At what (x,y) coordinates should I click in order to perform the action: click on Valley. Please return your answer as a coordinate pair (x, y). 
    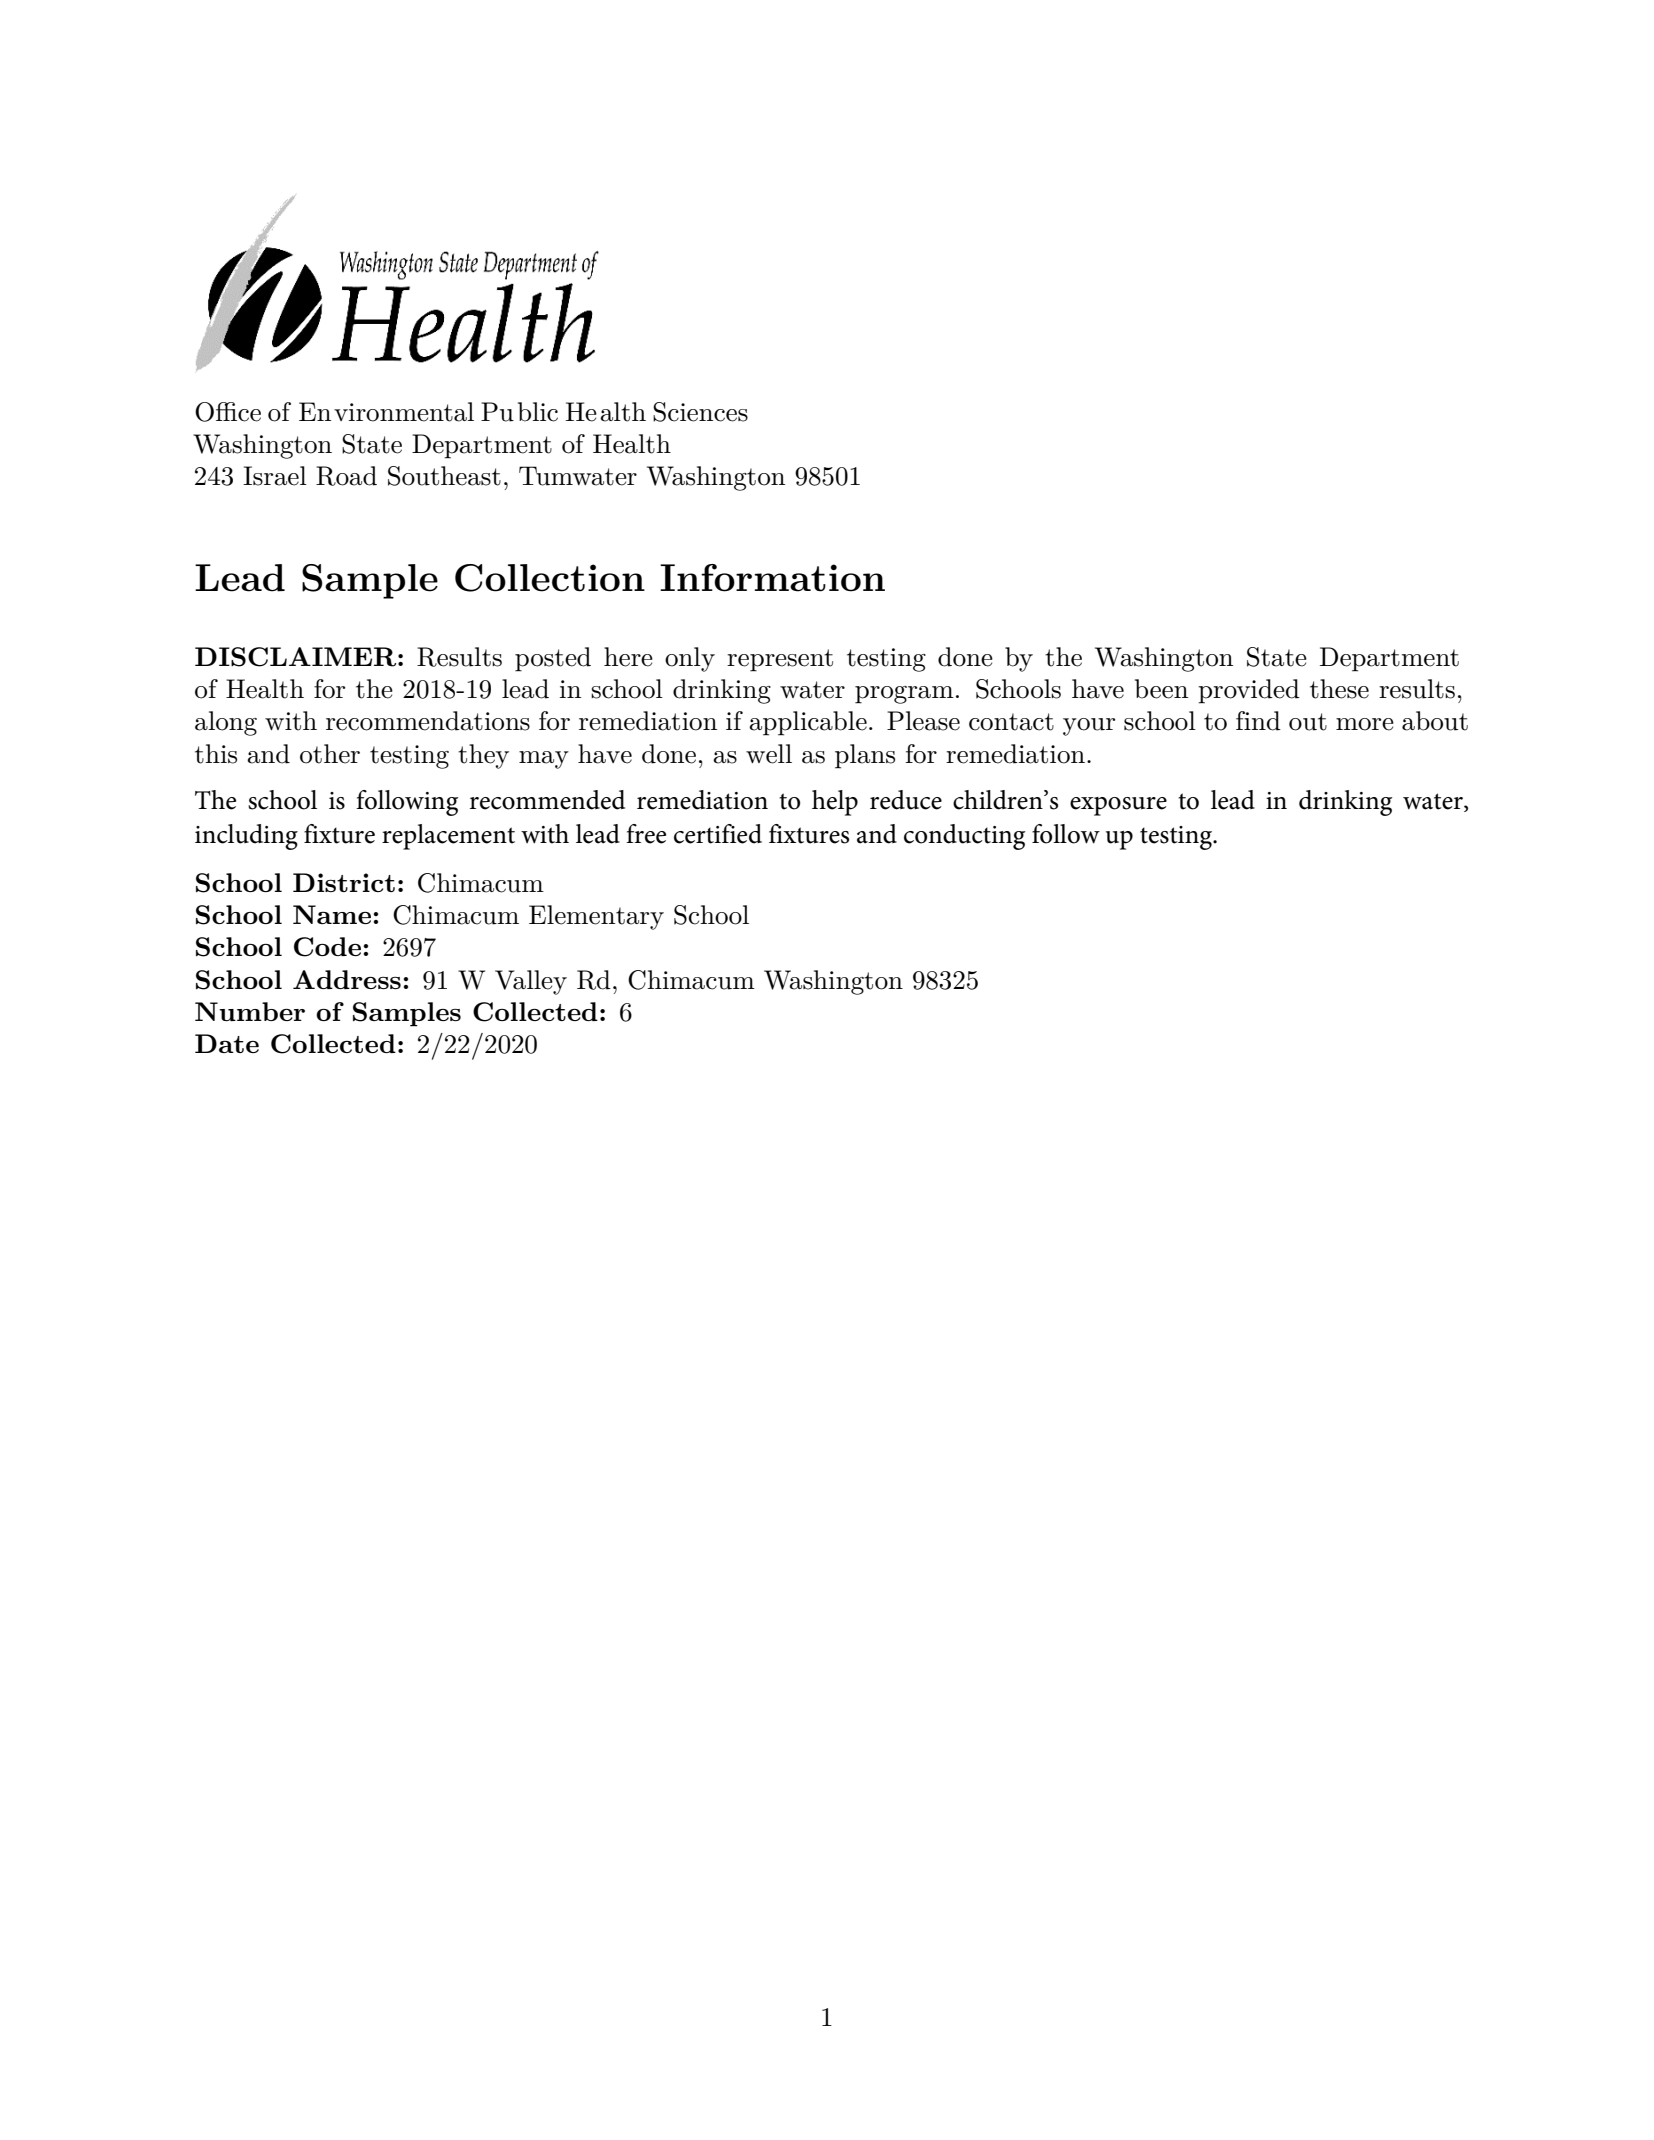
    Looking at the image, I should click on (531, 982).
